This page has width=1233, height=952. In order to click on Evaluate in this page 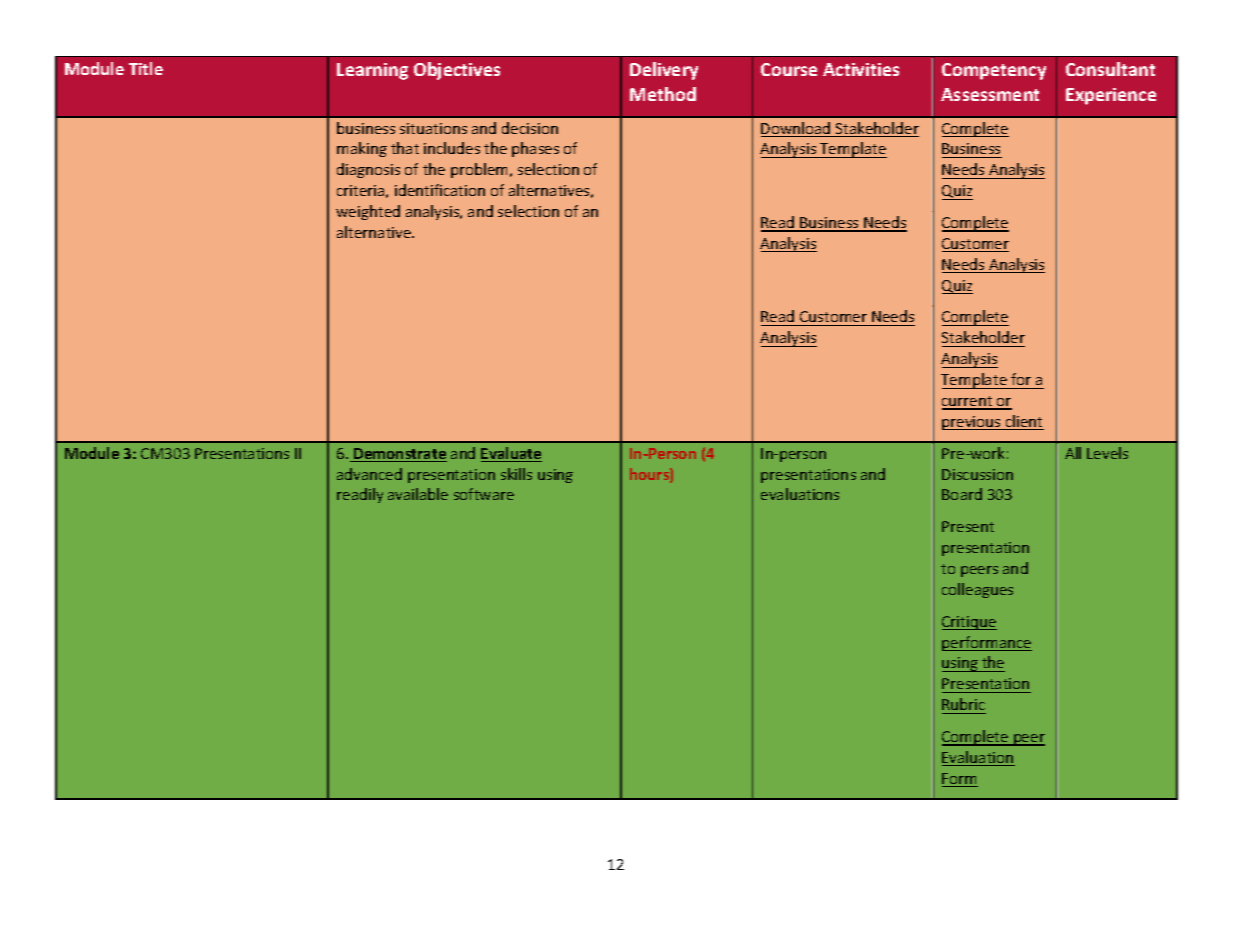, I will do `click(511, 454)`.
